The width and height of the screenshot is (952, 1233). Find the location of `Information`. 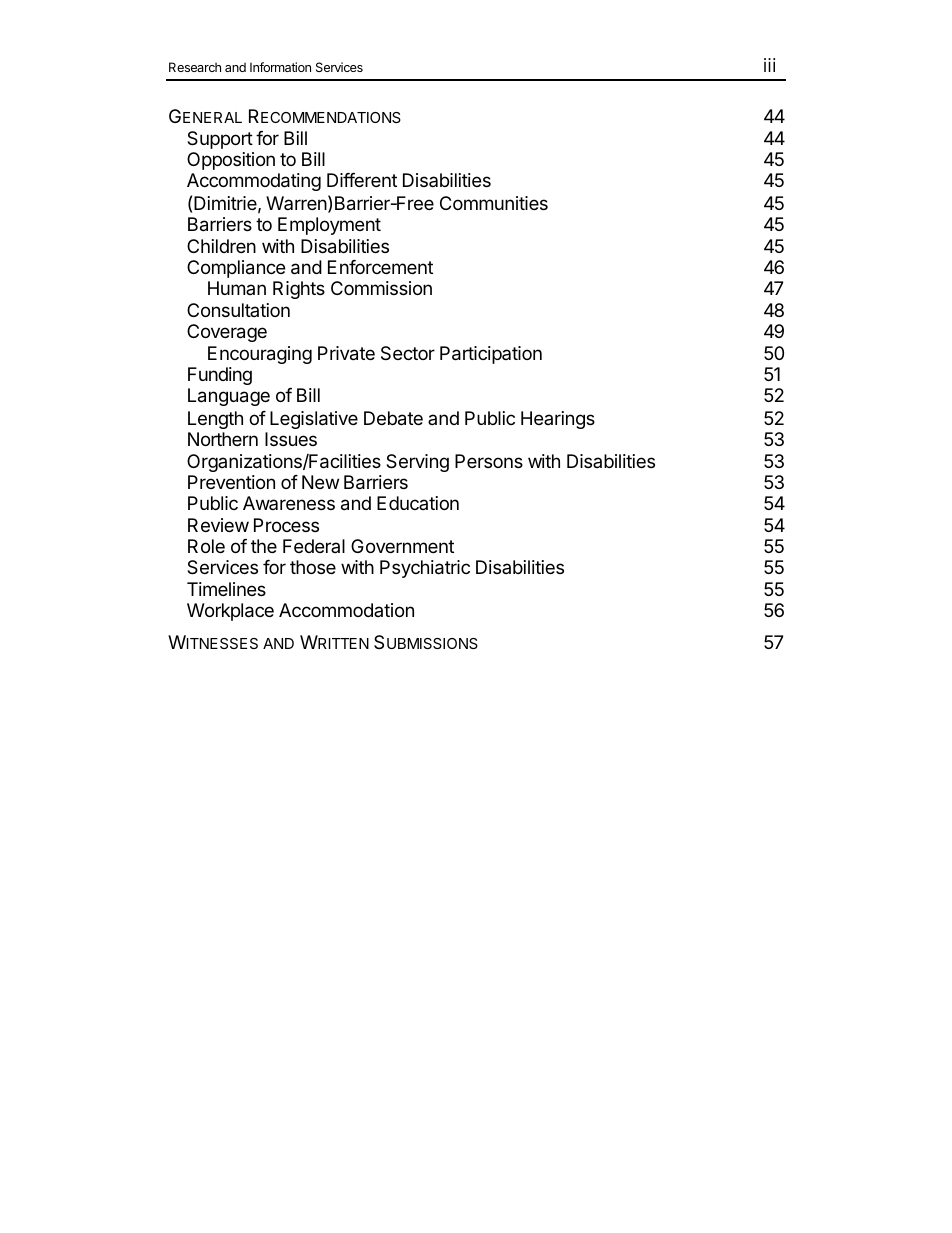

Information is located at coordinates (280, 67).
